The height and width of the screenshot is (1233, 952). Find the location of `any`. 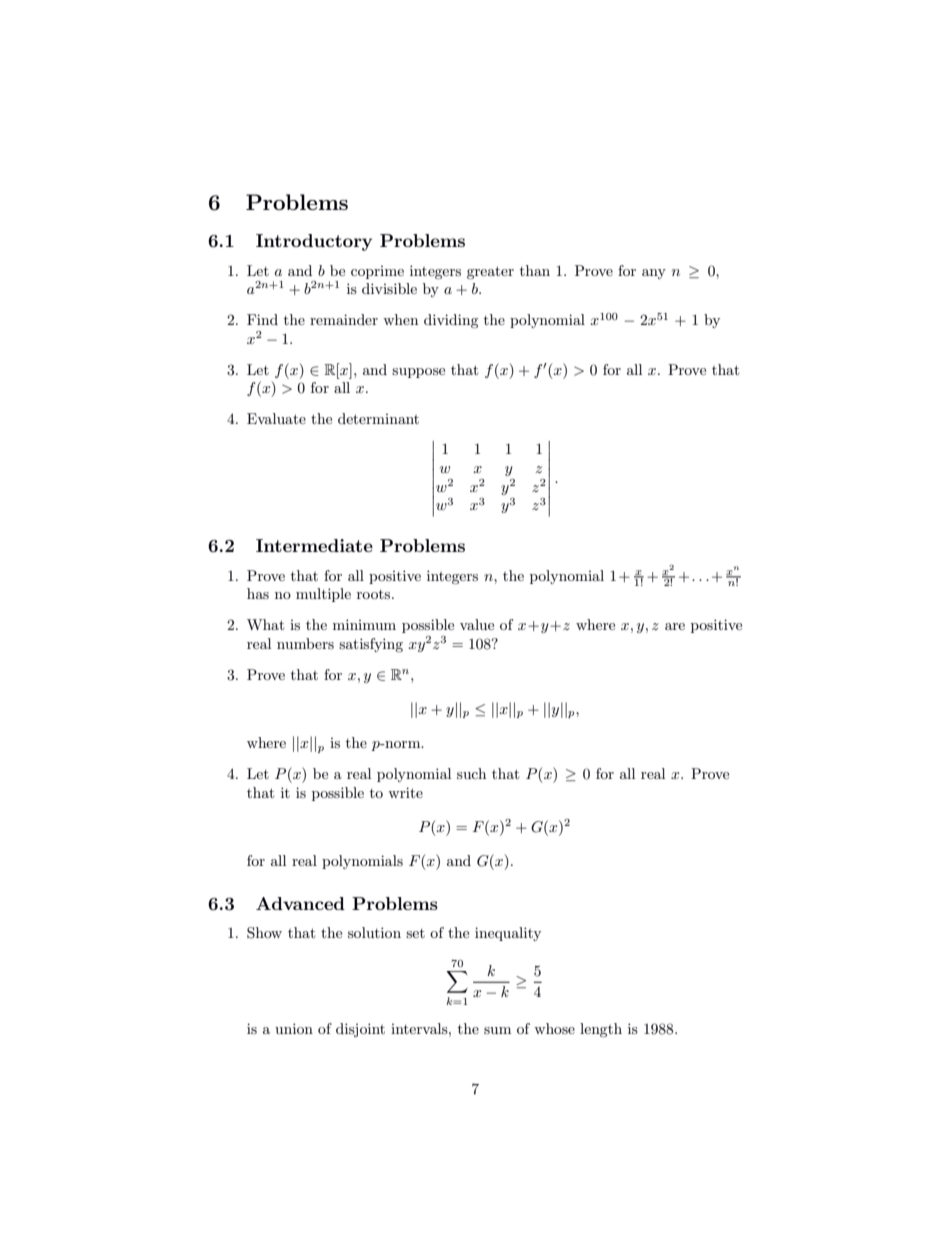

any is located at coordinates (654, 274).
